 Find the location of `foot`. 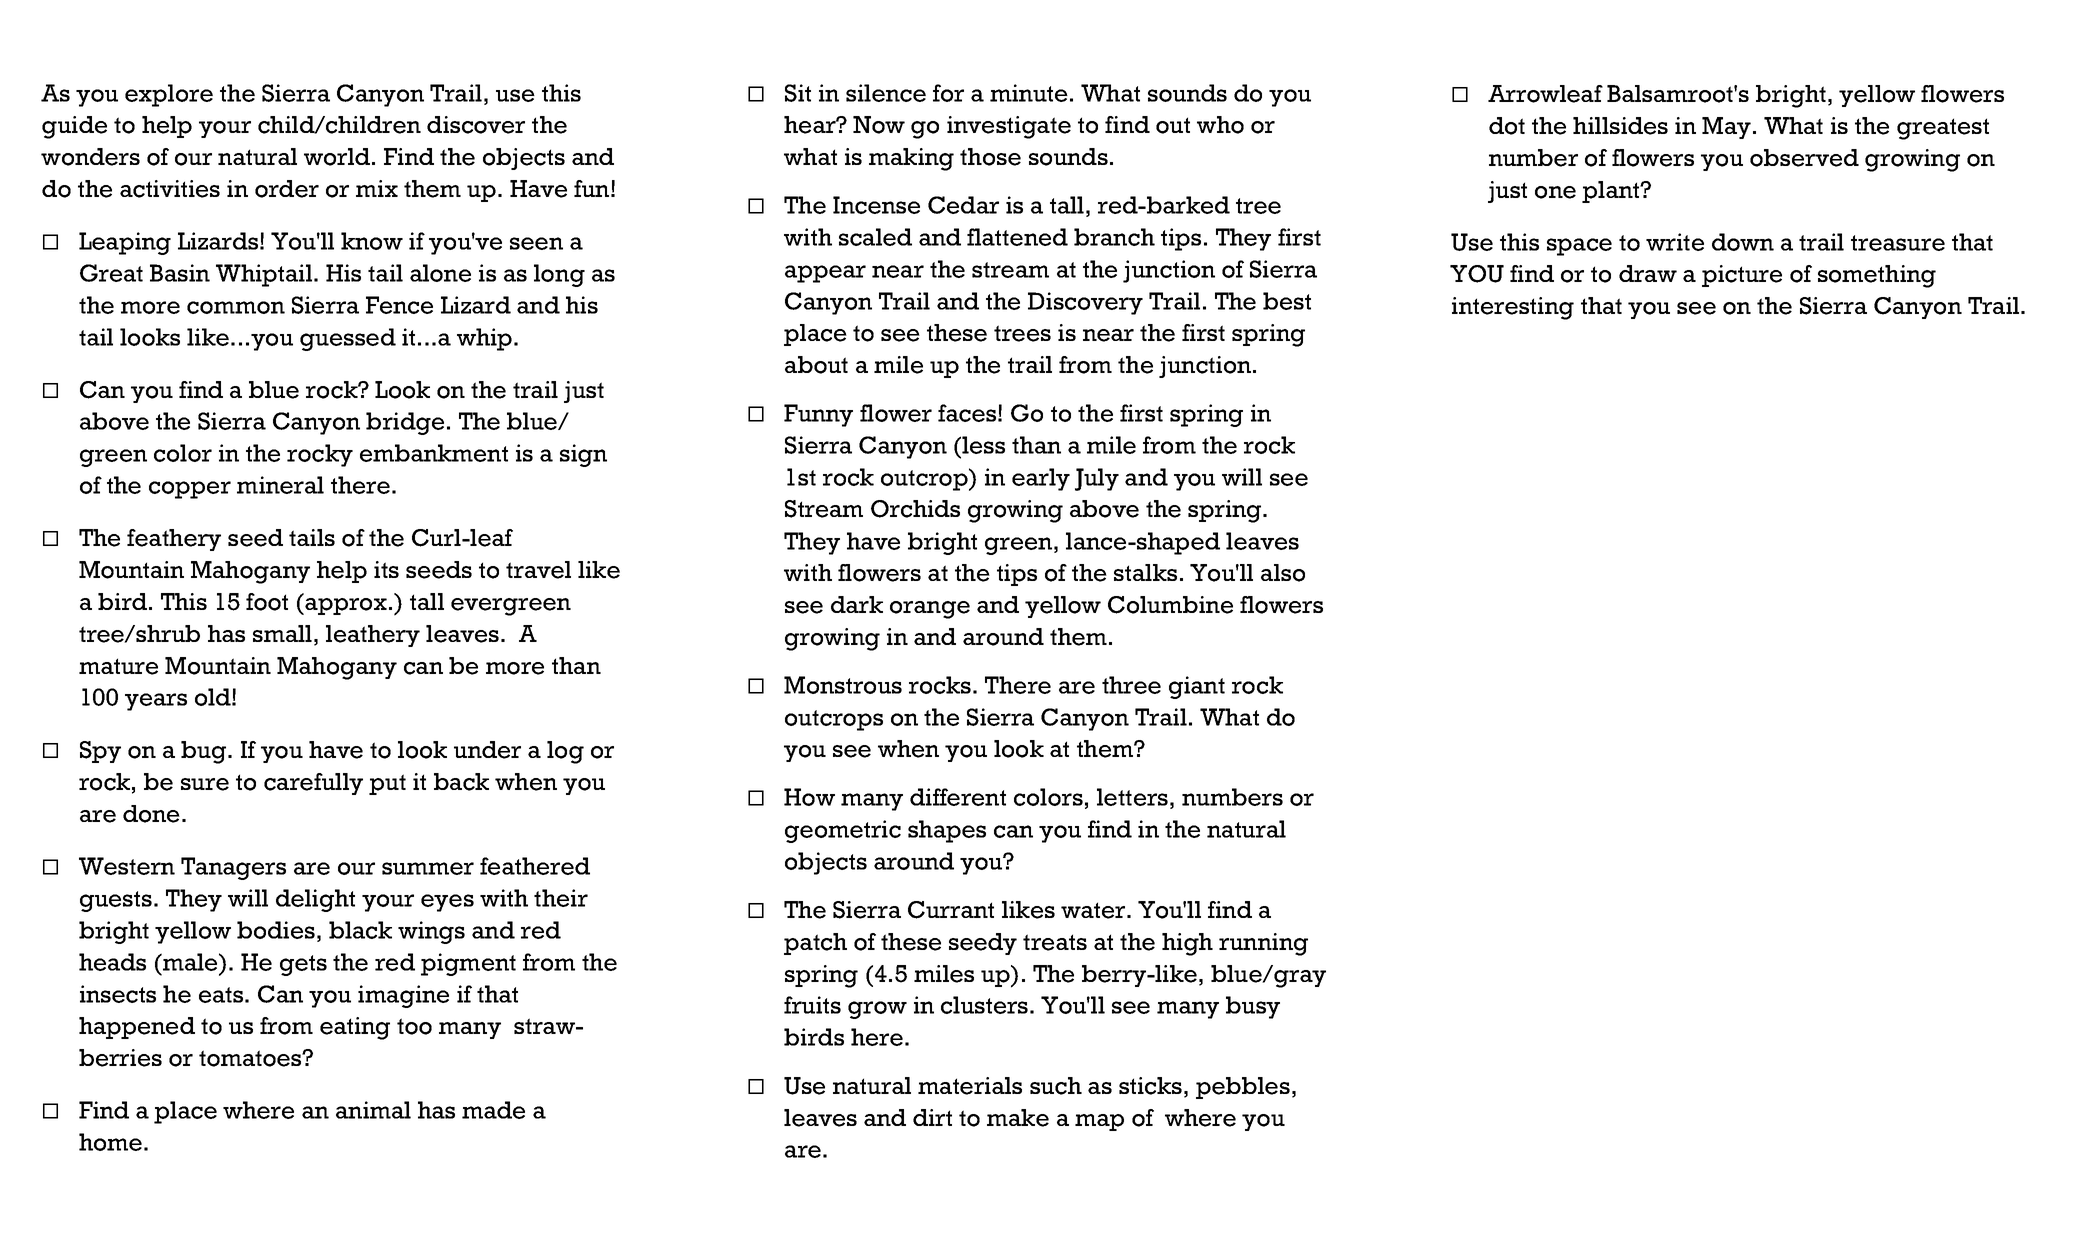

foot is located at coordinates (267, 602).
